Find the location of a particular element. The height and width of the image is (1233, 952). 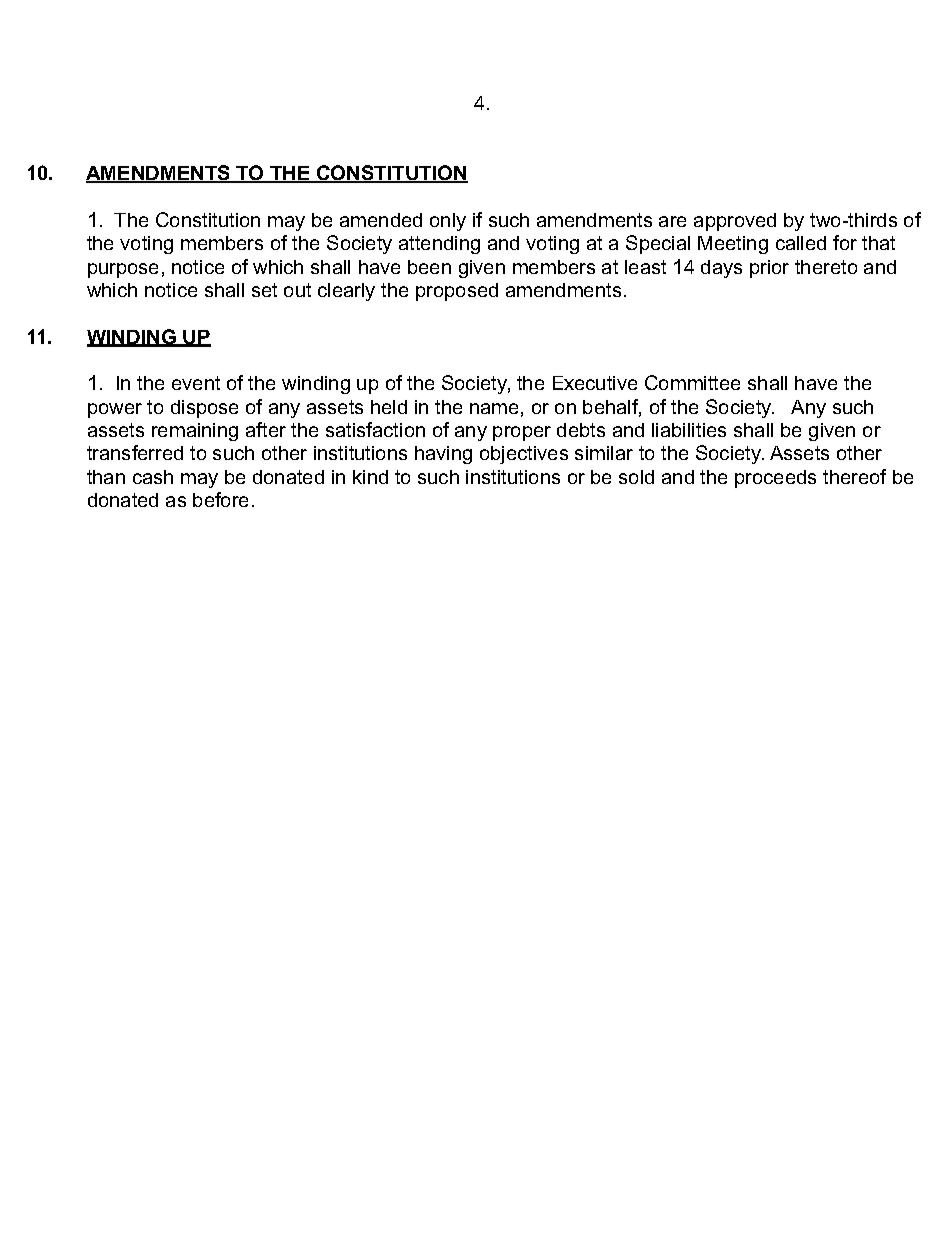

amended is located at coordinates (381, 220).
